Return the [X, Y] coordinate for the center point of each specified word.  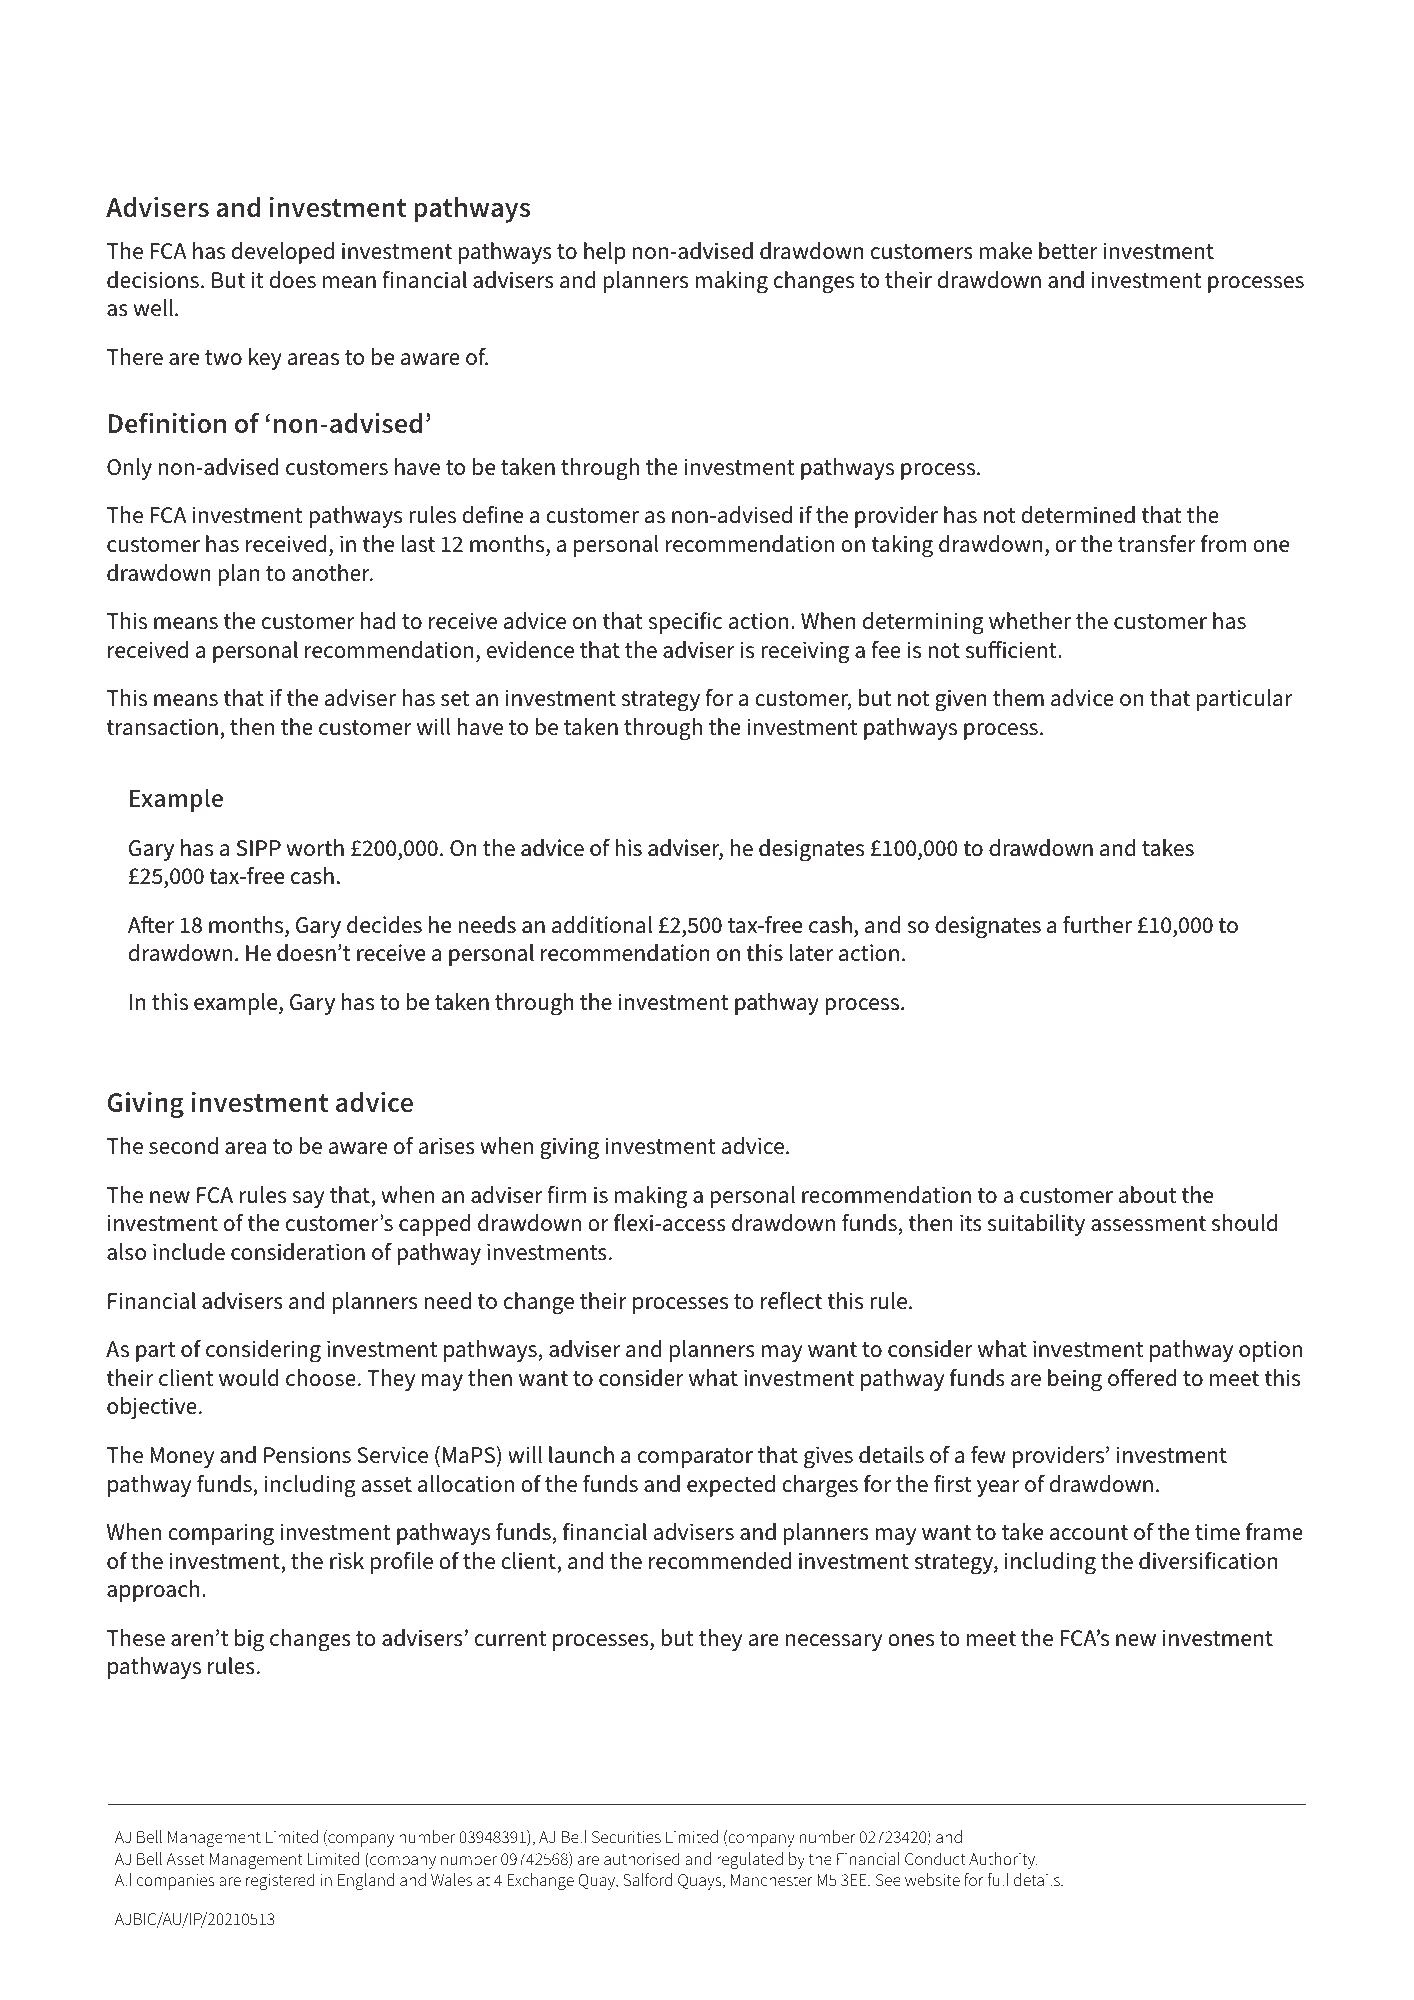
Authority [1003, 1860]
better [1068, 251]
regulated [750, 1860]
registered [280, 1881]
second [183, 1146]
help [605, 253]
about [1147, 1195]
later [811, 953]
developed [283, 253]
